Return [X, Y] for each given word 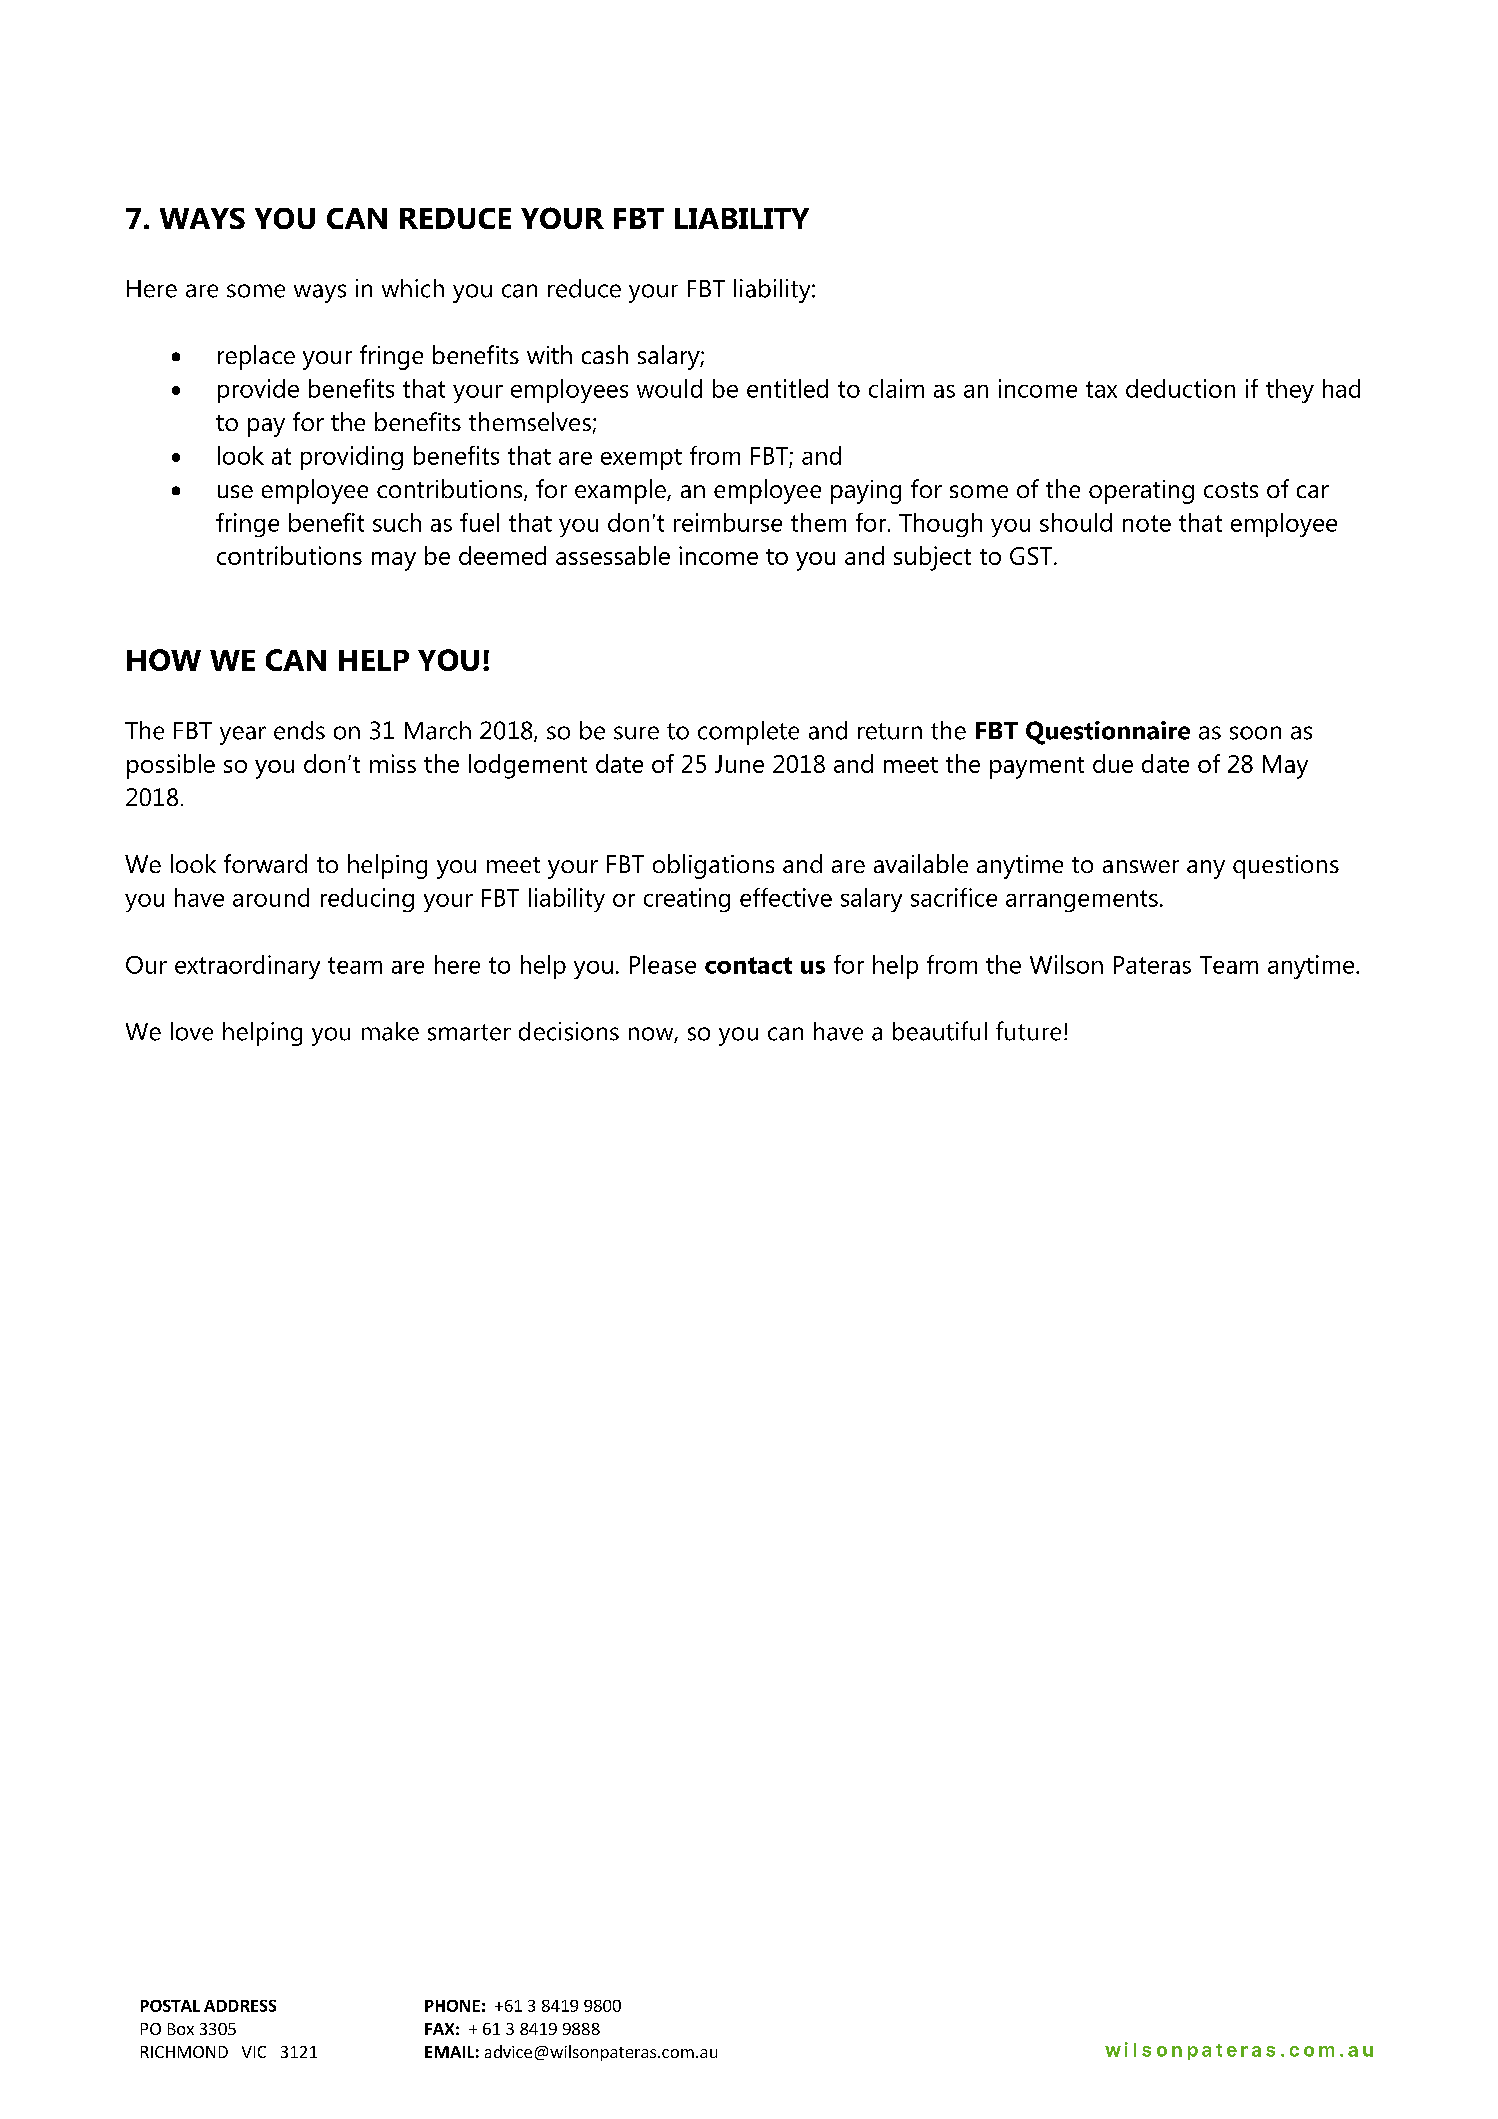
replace [256, 357]
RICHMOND [184, 2052]
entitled [787, 388]
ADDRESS [240, 2006]
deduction [1180, 388]
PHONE [452, 2006]
